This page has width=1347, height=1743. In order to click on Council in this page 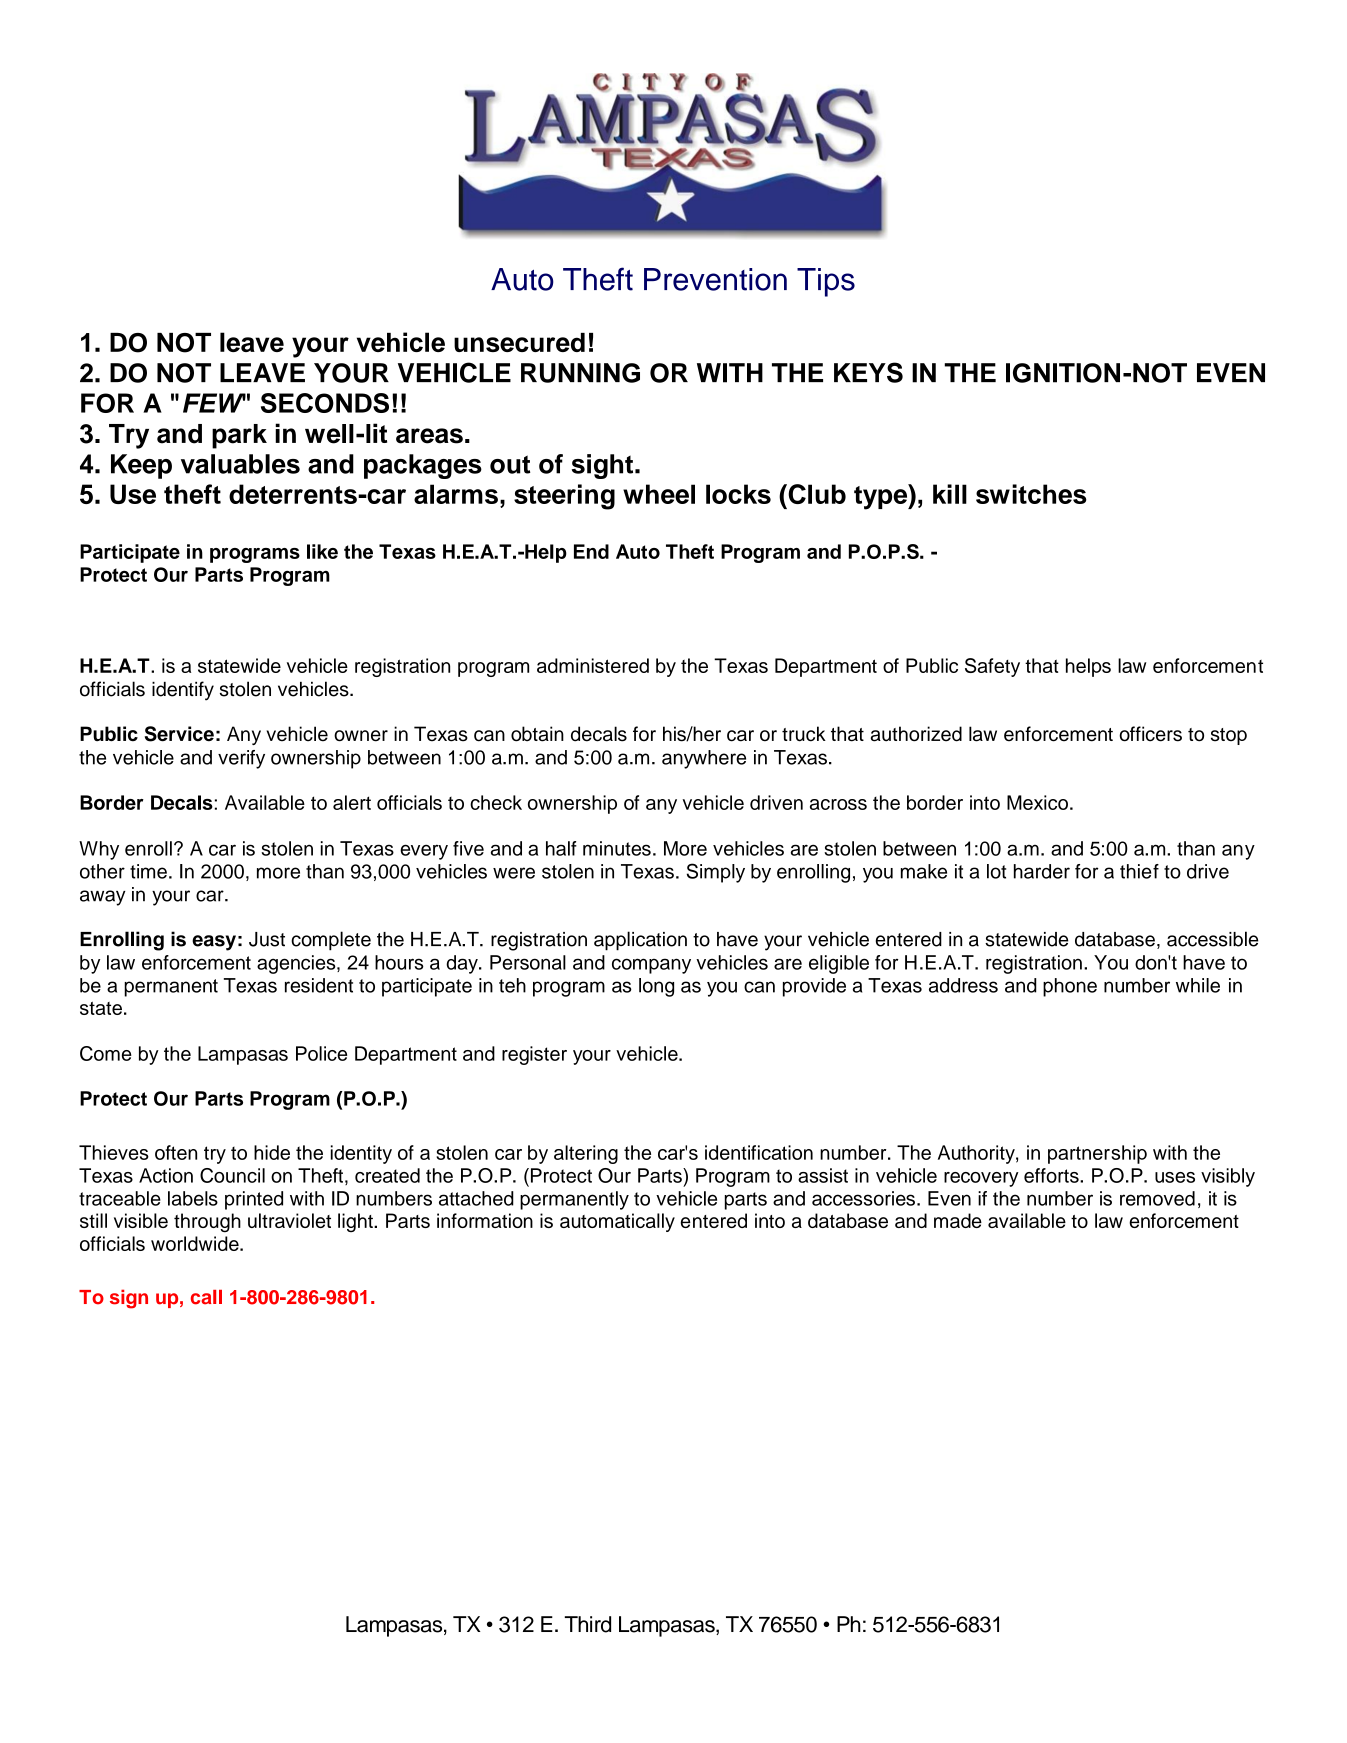, I will do `click(232, 1175)`.
